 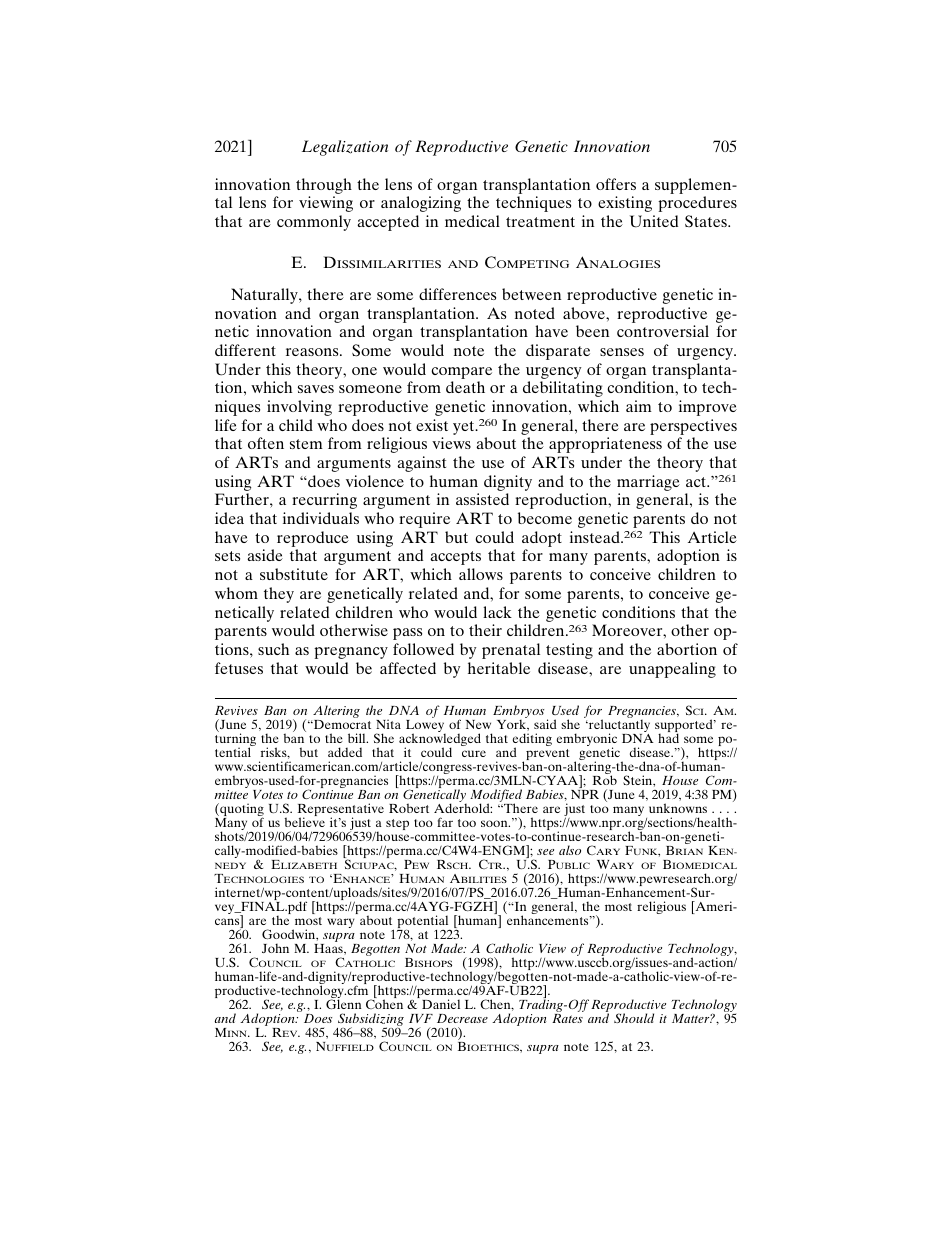 What do you see at coordinates (678, 808) in the image?
I see `unknowns` at bounding box center [678, 808].
